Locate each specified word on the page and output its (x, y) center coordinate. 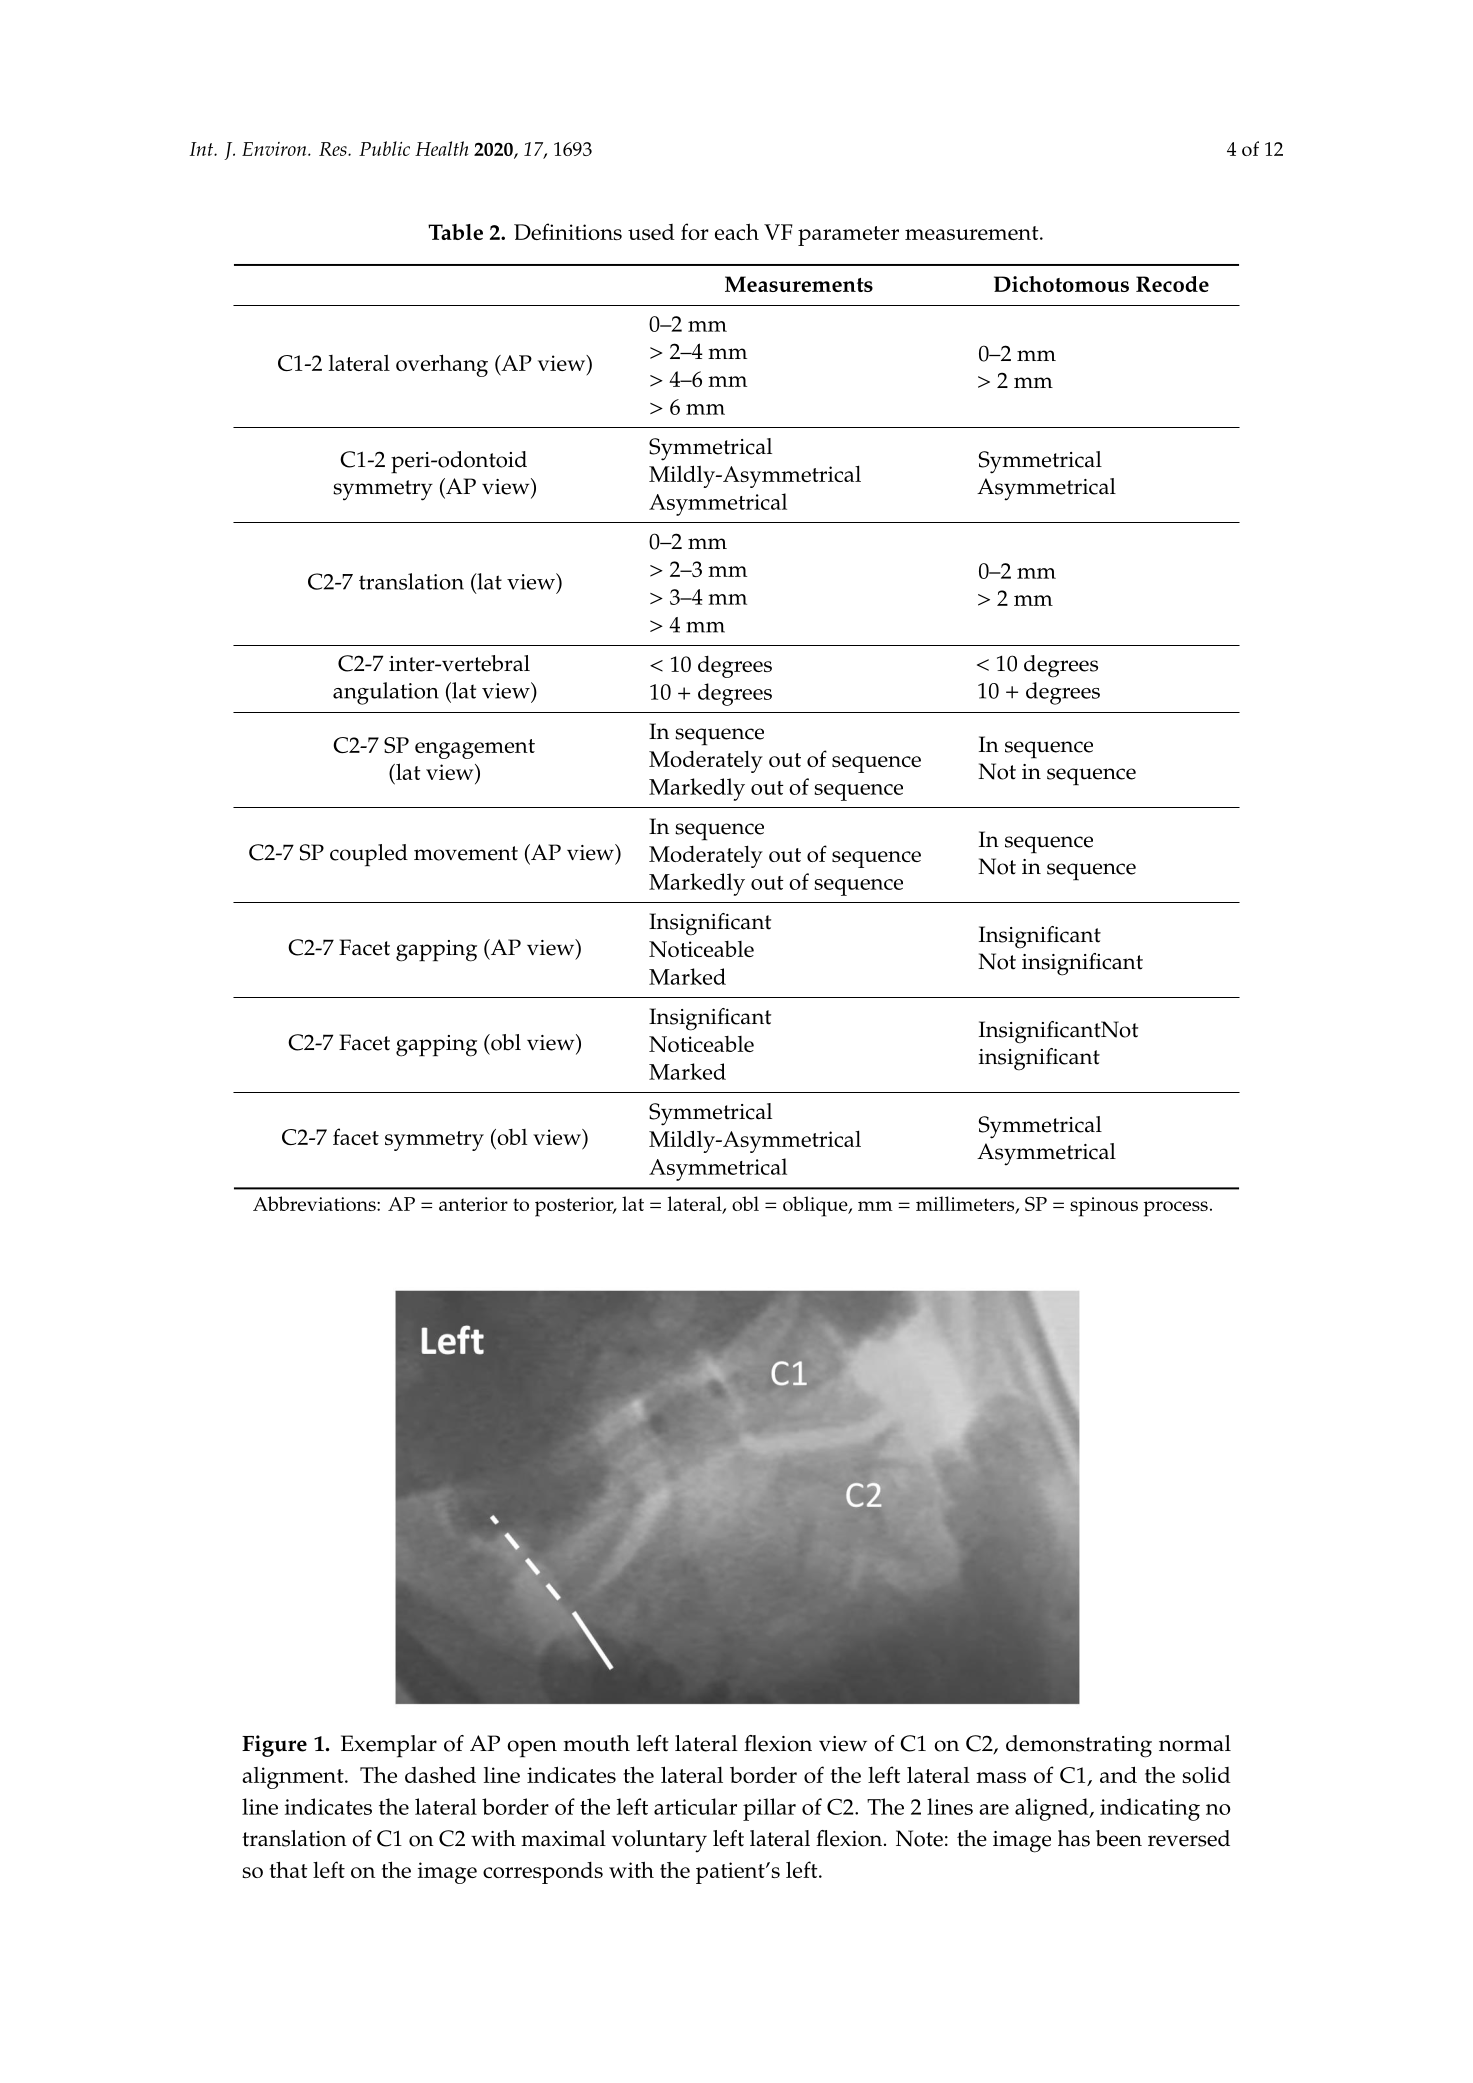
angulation (386, 693)
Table (455, 232)
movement (466, 853)
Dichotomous (1061, 284)
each (737, 231)
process (1176, 1209)
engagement (475, 749)
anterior (473, 1204)
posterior (575, 1207)
